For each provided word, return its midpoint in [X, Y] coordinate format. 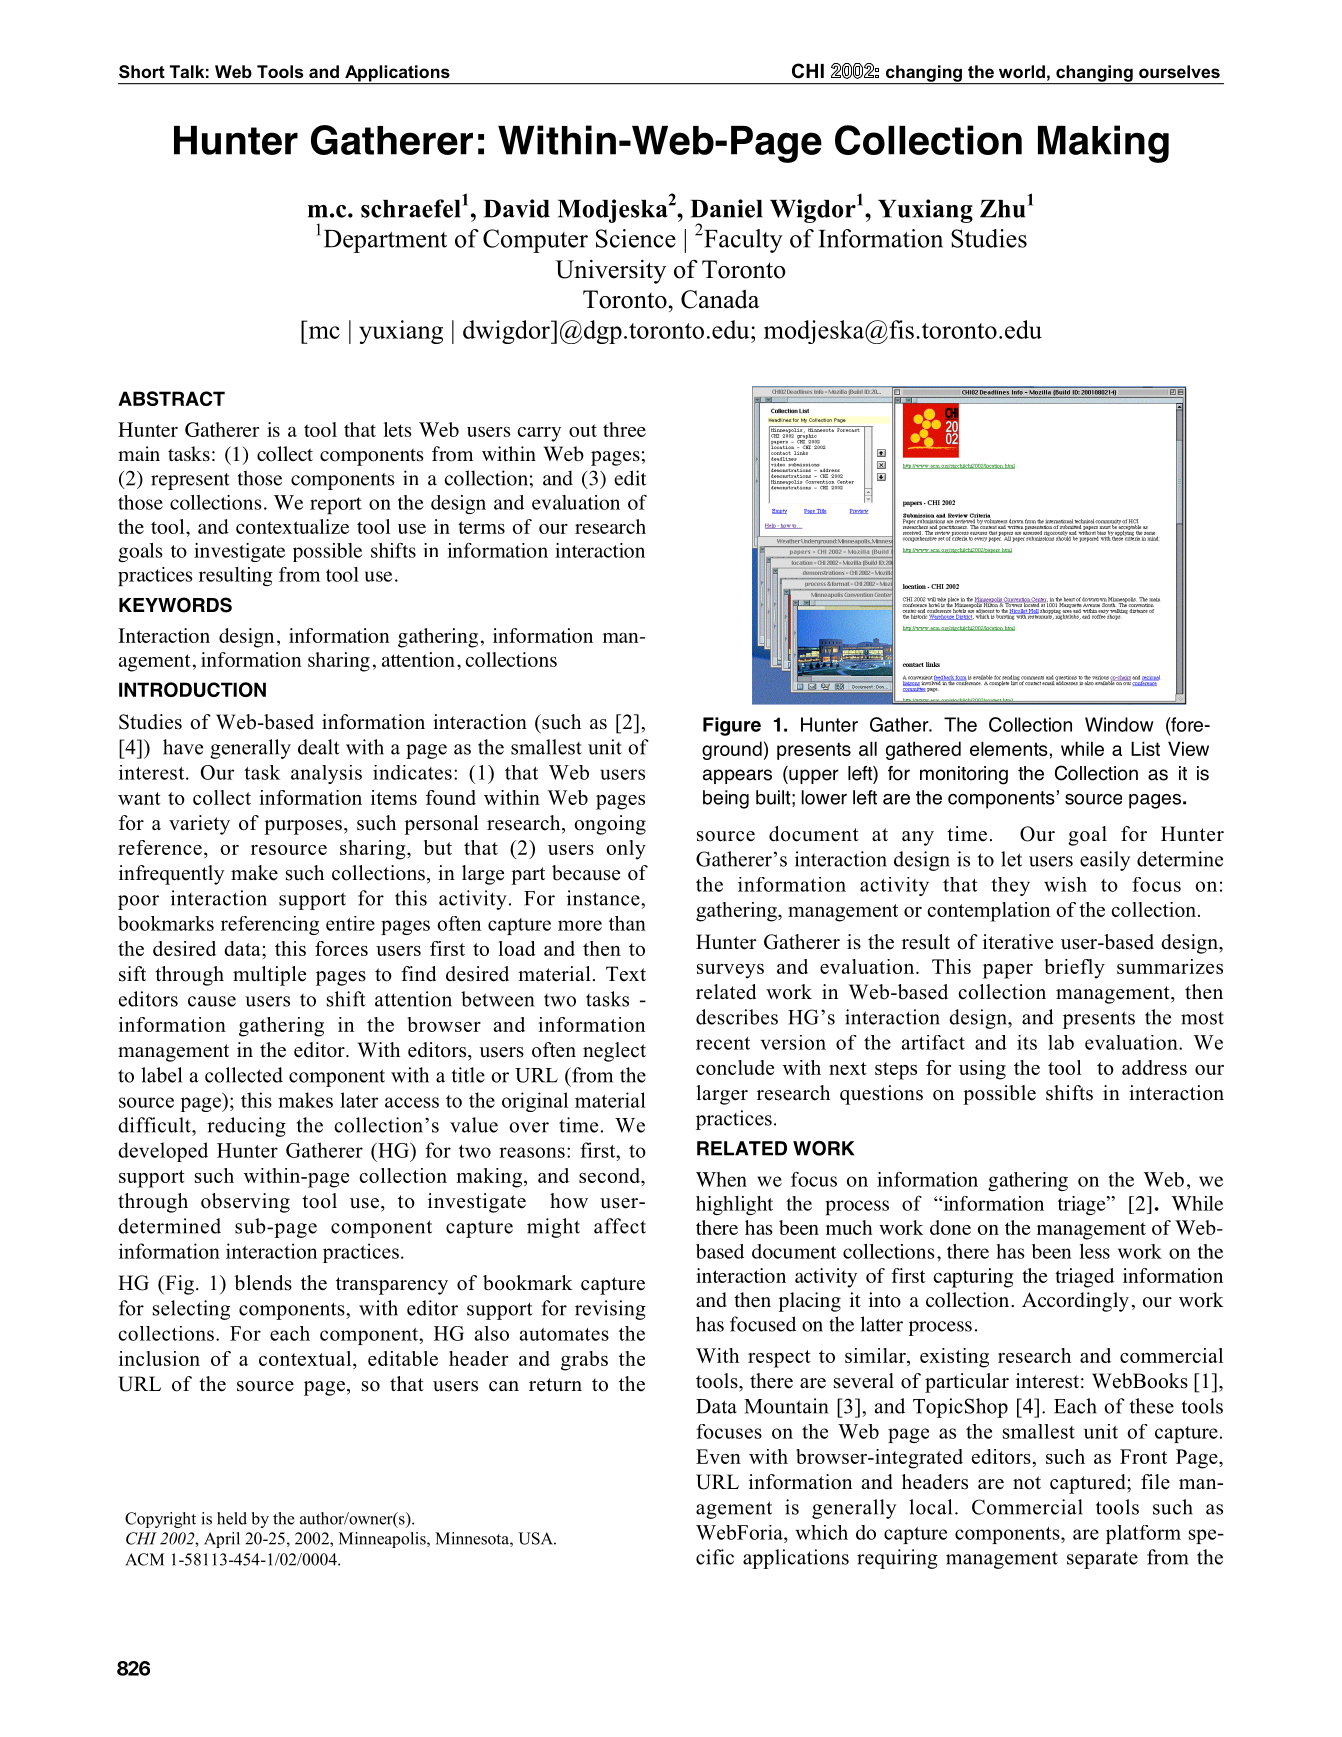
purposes [303, 827]
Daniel [726, 208]
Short [142, 72]
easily [1105, 861]
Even [718, 1456]
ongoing [610, 825]
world [1022, 71]
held [232, 1518]
